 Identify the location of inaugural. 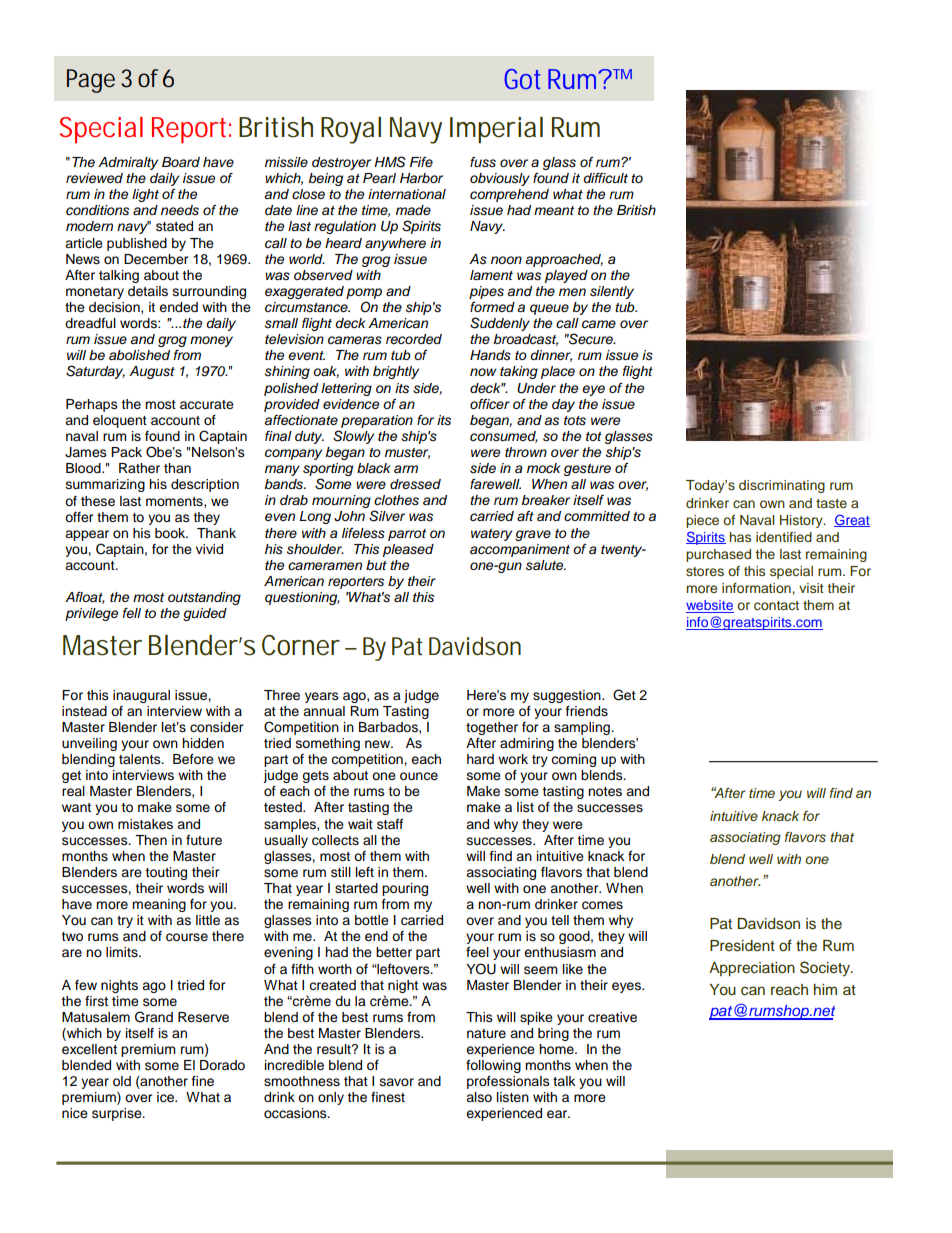
(141, 696).
